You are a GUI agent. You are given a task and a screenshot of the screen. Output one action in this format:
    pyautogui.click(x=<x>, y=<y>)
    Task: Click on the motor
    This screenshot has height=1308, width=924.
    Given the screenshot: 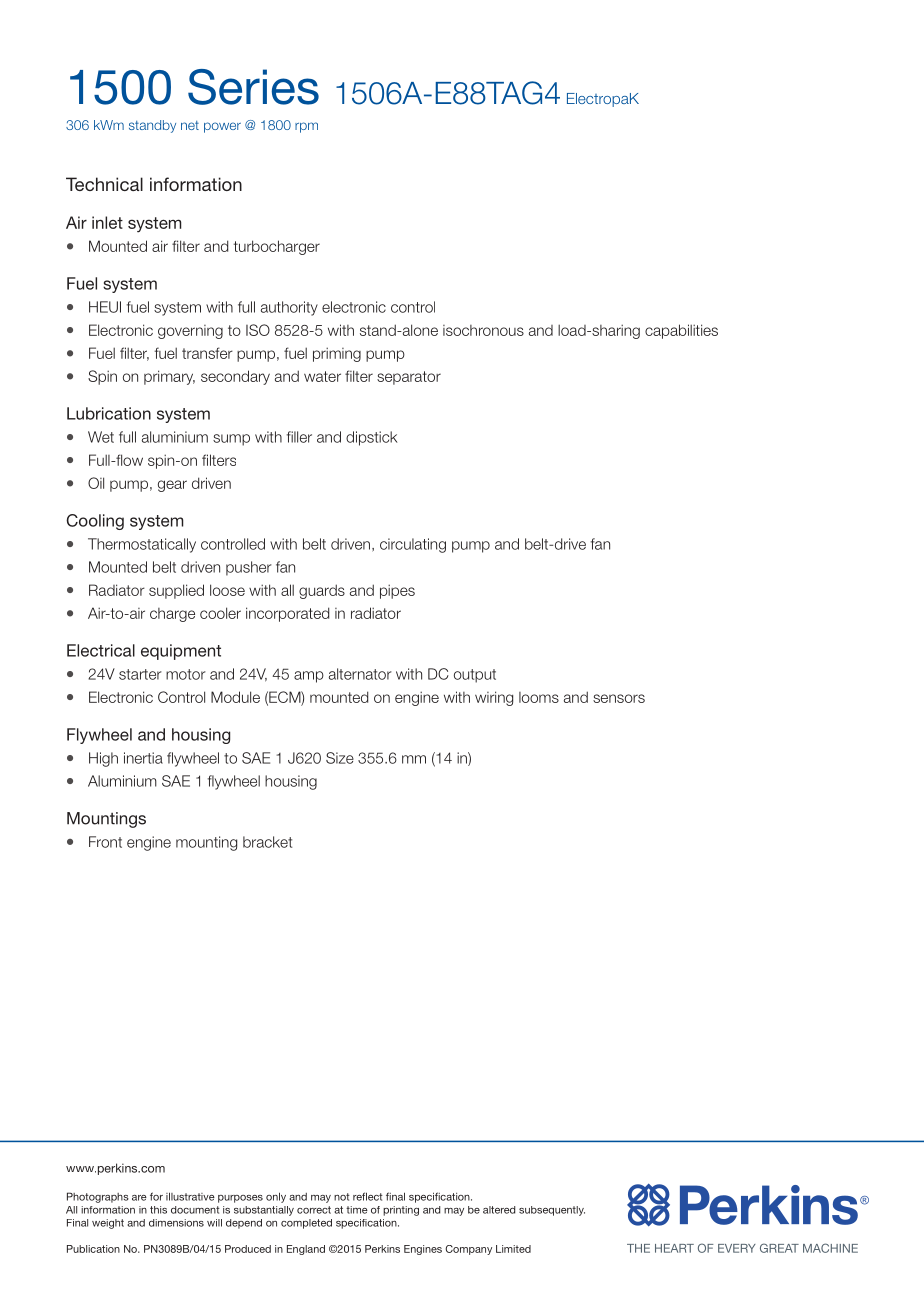 What is the action you would take?
    pyautogui.click(x=186, y=674)
